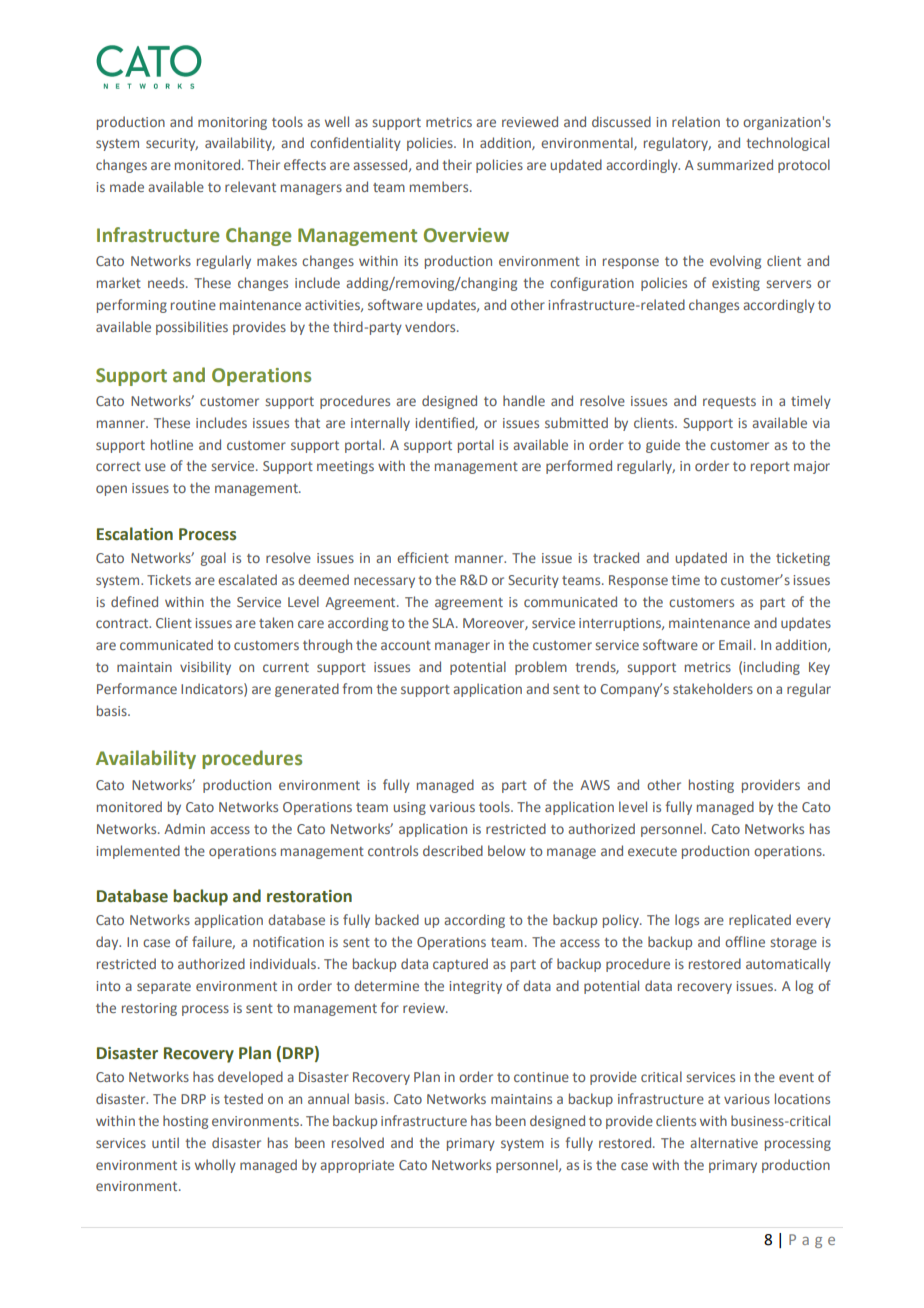 The height and width of the image is (1308, 924). I want to click on summarized, so click(735, 164).
